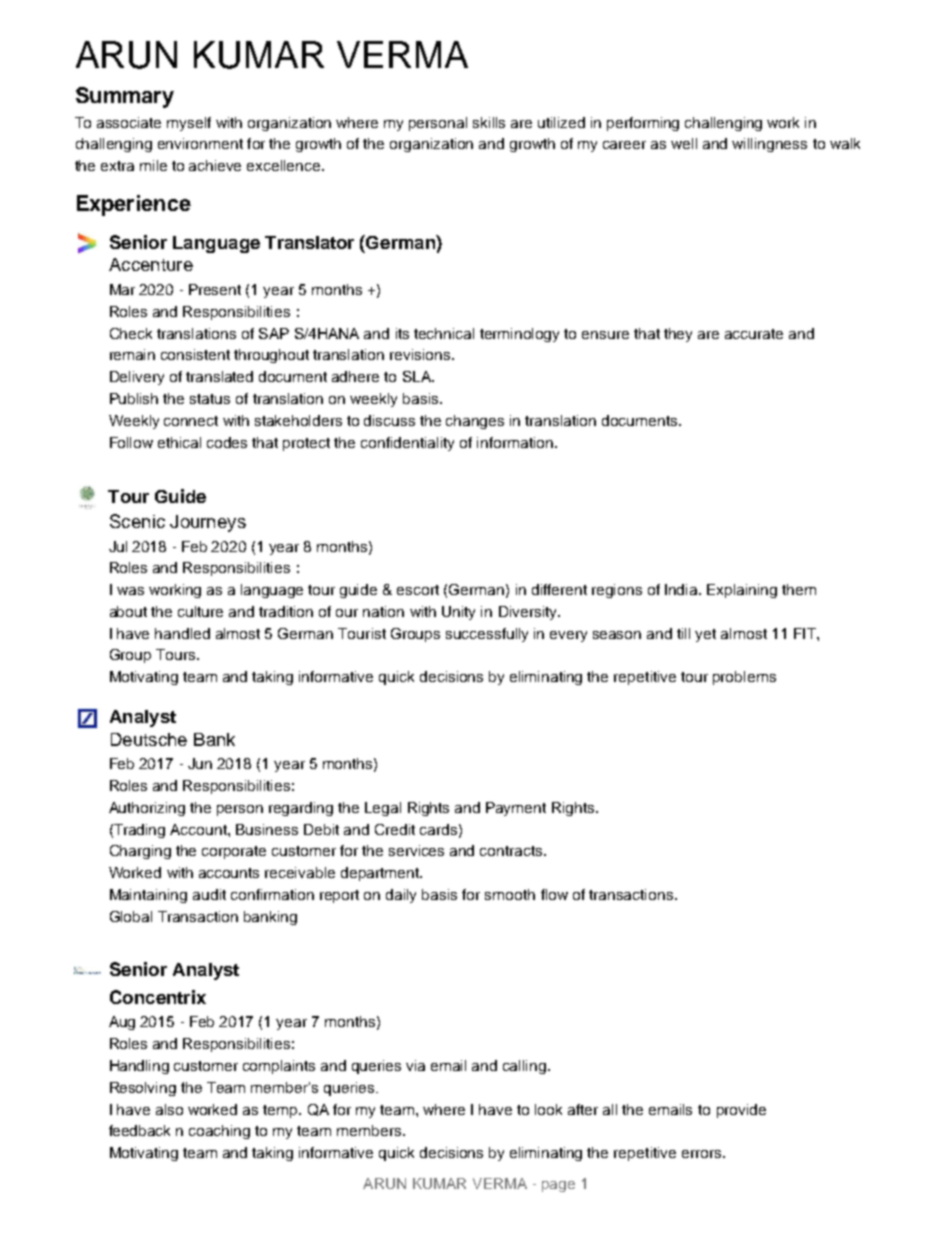 The height and width of the screenshot is (1233, 952). Describe the element at coordinates (219, 1132) in the screenshot. I see `coaching` at that location.
